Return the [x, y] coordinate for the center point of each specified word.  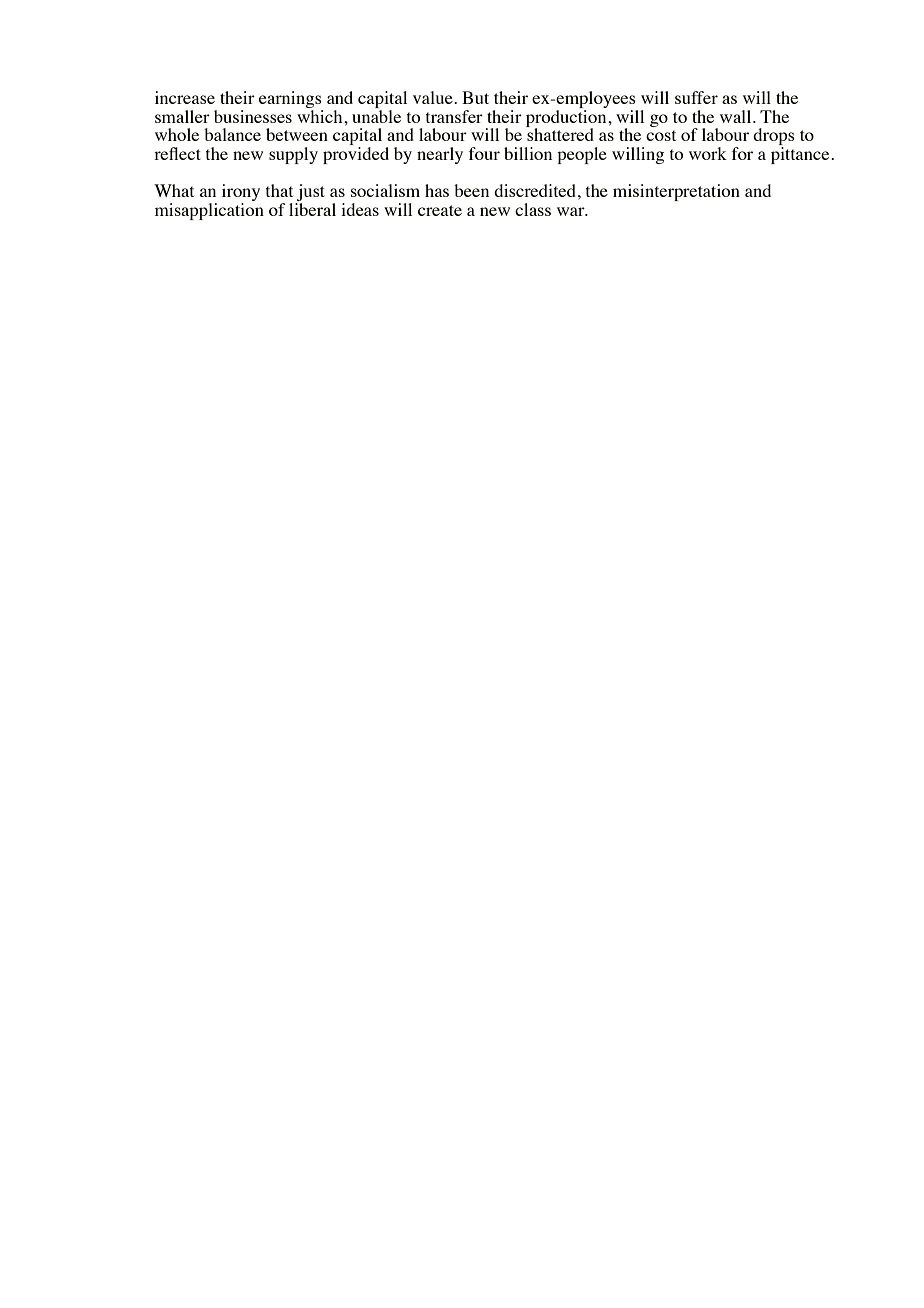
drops [774, 138]
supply [293, 155]
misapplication [209, 211]
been [471, 190]
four [484, 153]
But [475, 97]
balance [232, 134]
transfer [454, 116]
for [742, 153]
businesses [253, 116]
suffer [696, 97]
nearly [440, 155]
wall [737, 116]
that [279, 190]
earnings [291, 101]
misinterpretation [676, 192]
